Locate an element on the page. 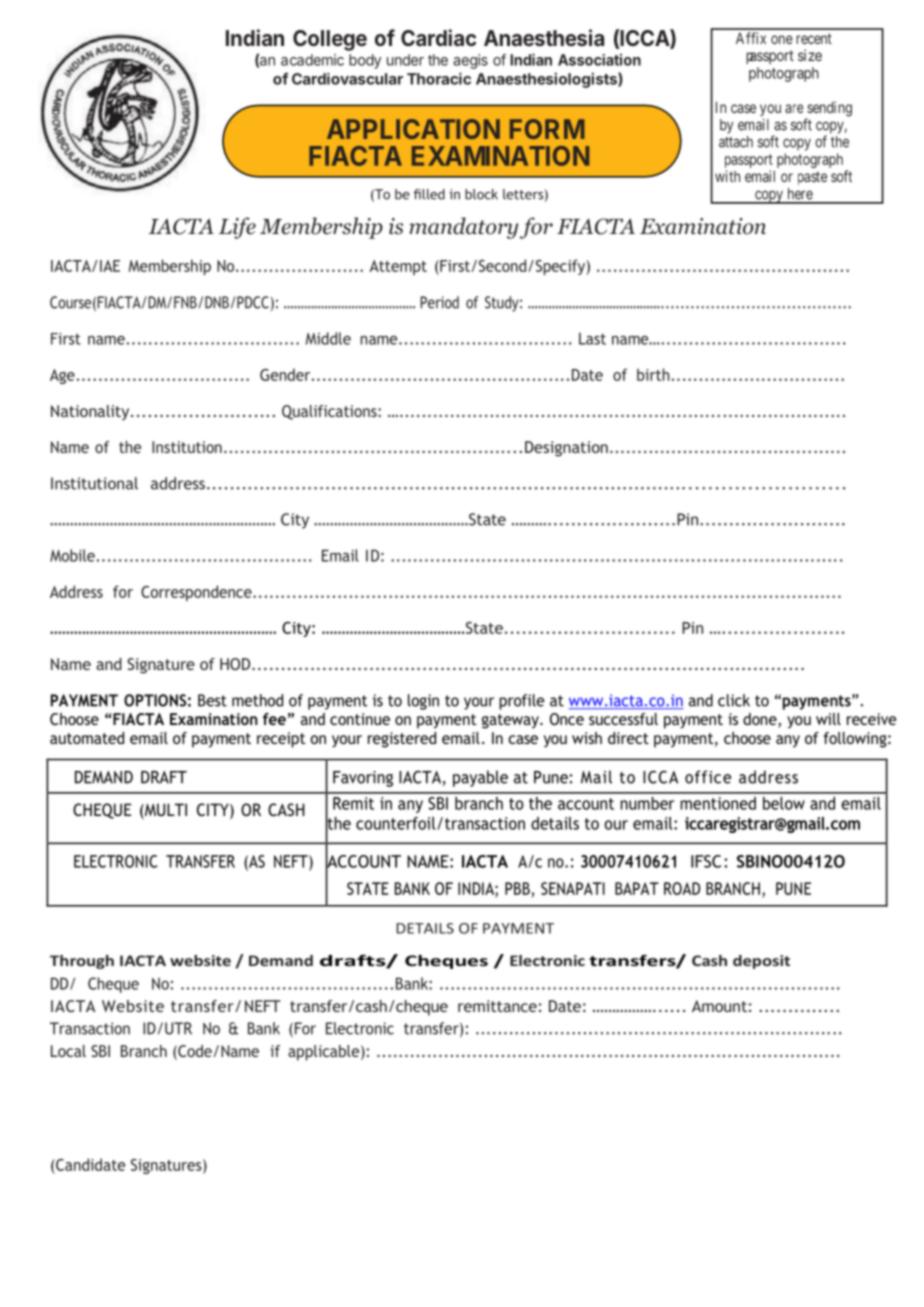 The image size is (924, 1307). Period is located at coordinates (439, 302).
